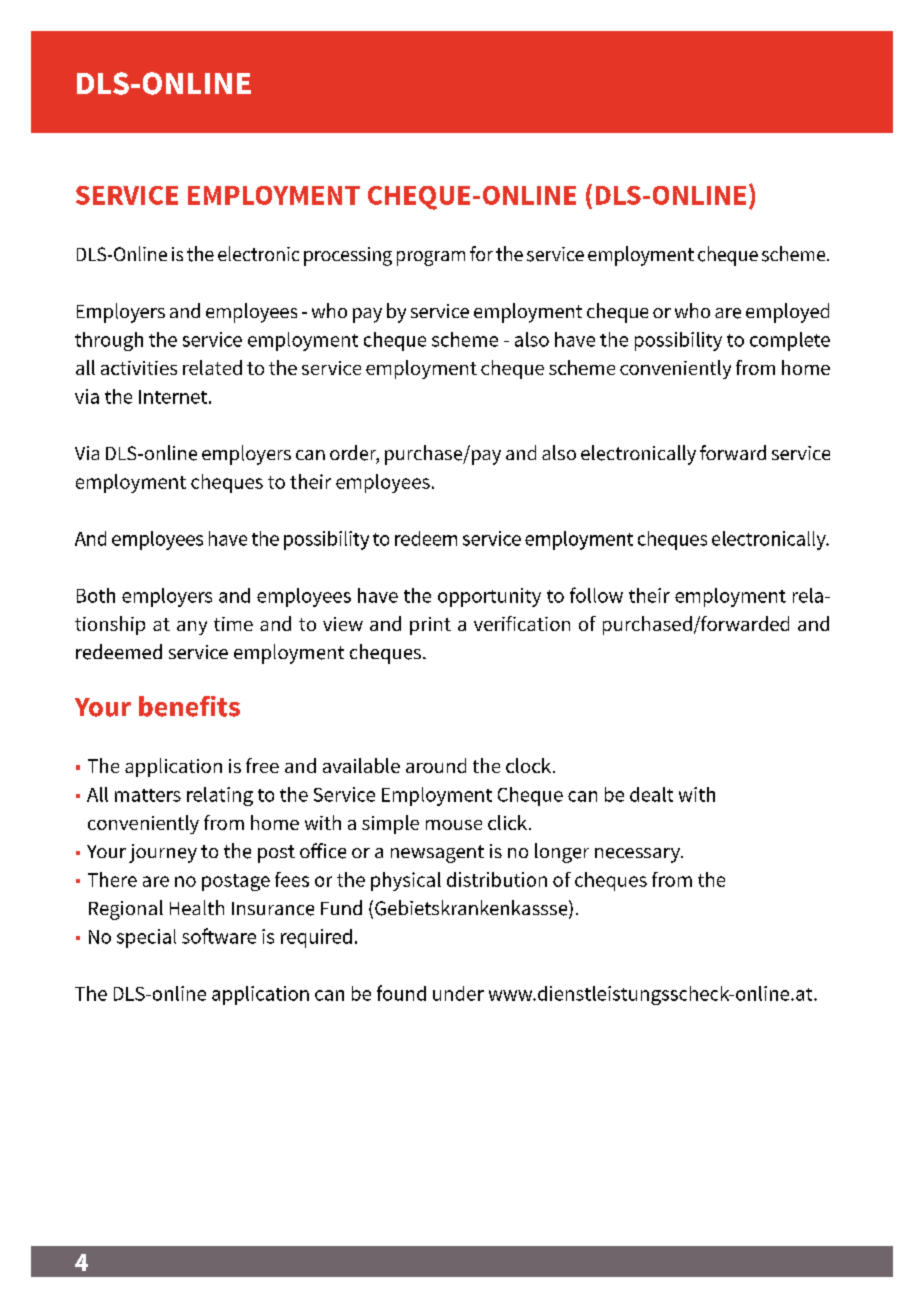  What do you see at coordinates (192, 628) in the image?
I see `any` at bounding box center [192, 628].
